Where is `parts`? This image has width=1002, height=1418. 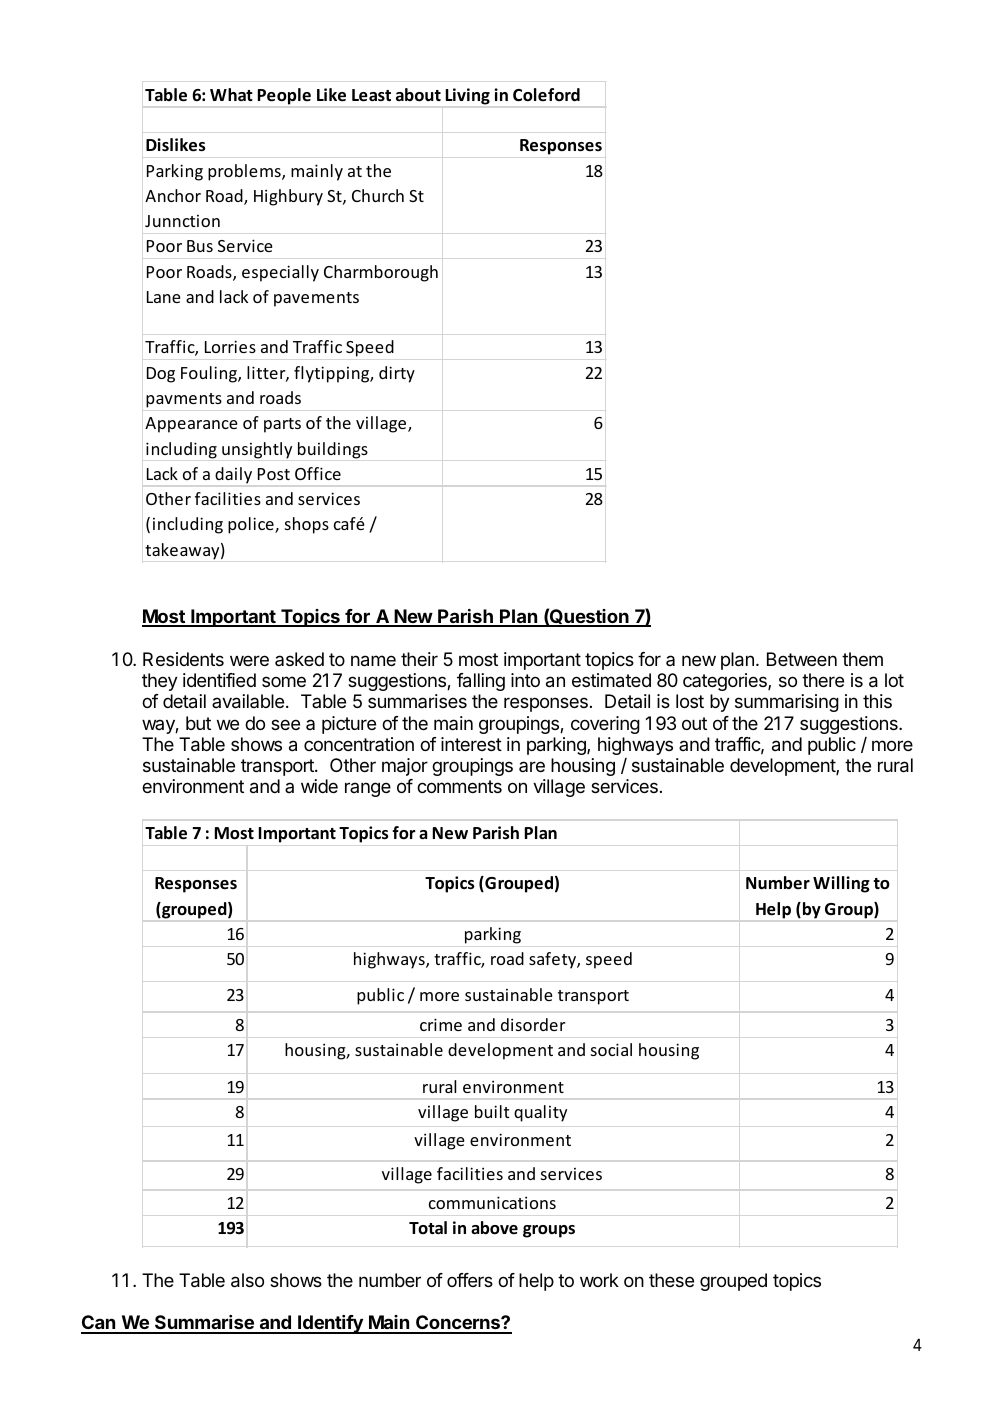
parts is located at coordinates (282, 425).
